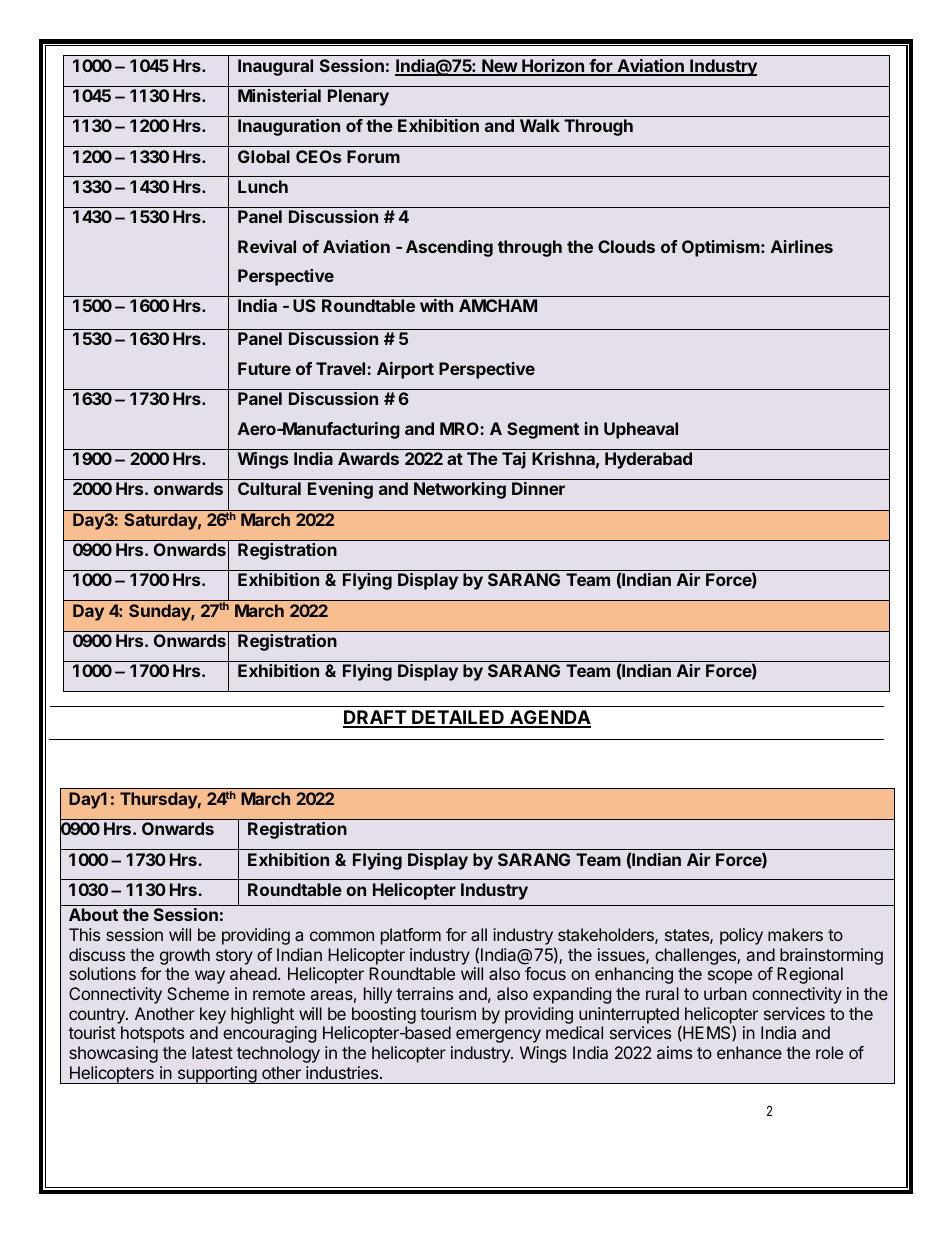  What do you see at coordinates (648, 460) in the image?
I see `Hyderabad` at bounding box center [648, 460].
